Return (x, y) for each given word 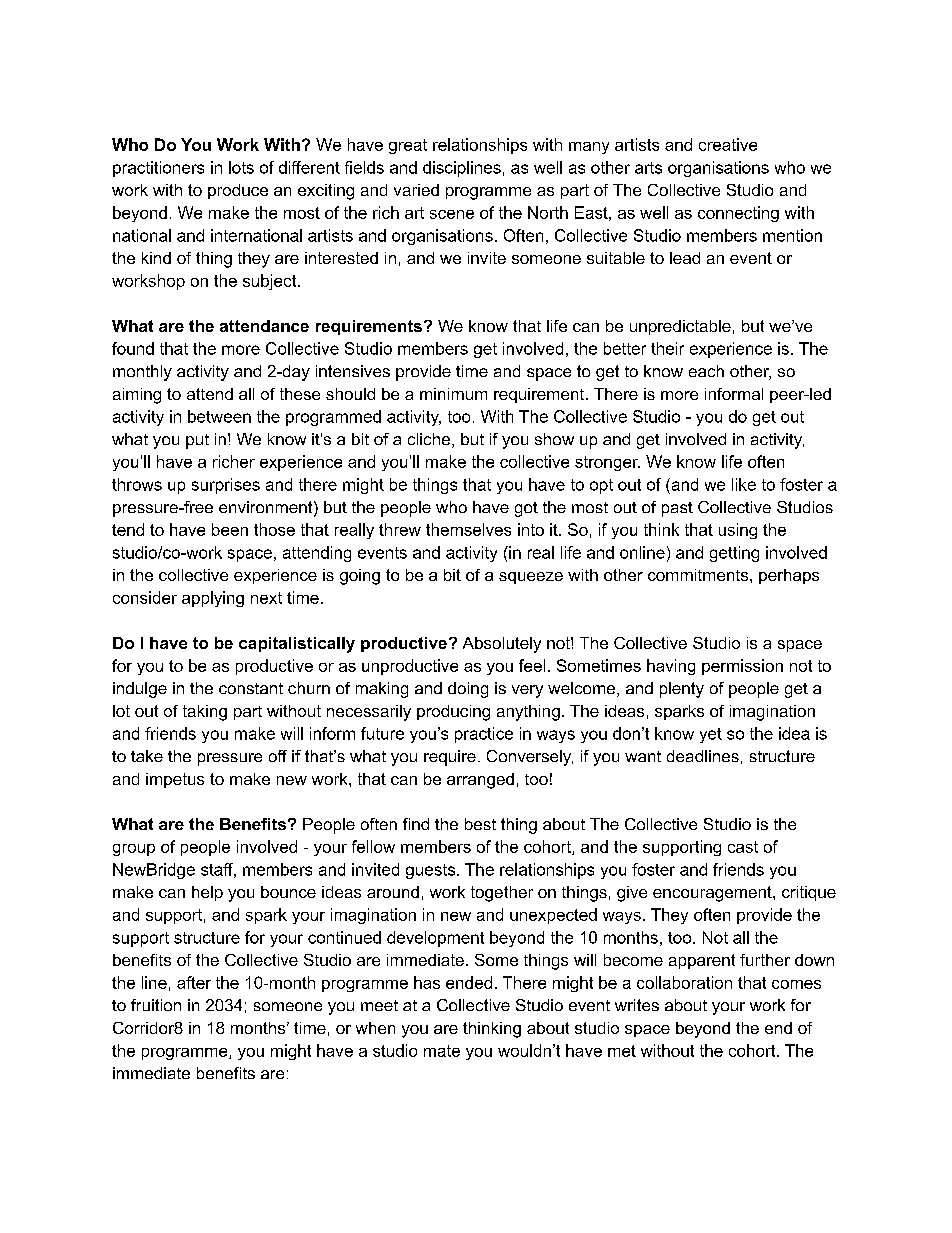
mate (442, 1051)
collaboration (684, 982)
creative (728, 144)
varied (416, 190)
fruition (156, 1005)
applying (213, 599)
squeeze (531, 578)
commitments (699, 575)
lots (241, 167)
